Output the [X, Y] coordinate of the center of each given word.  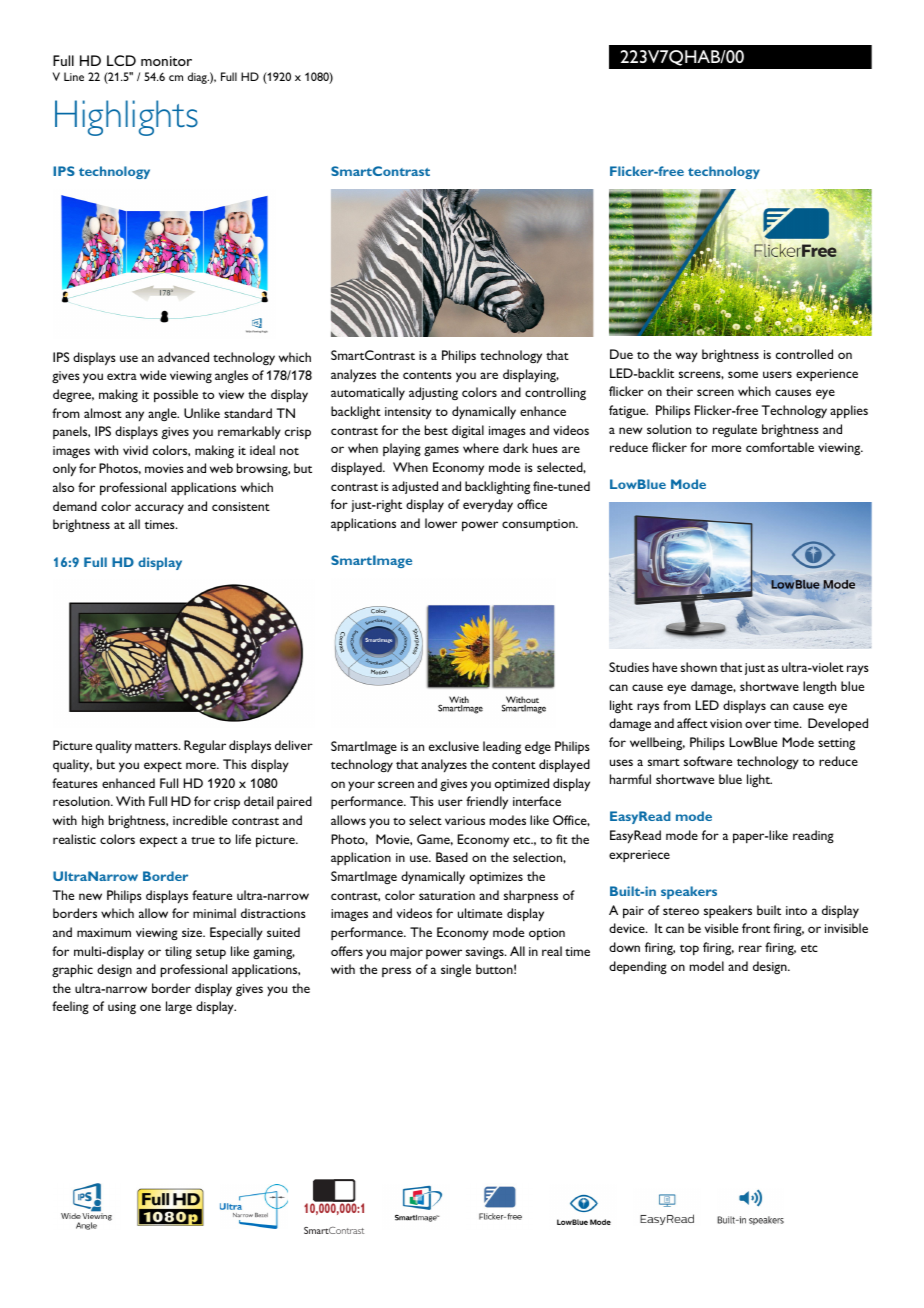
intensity [408, 413]
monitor [166, 61]
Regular [205, 746]
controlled [804, 354]
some [743, 374]
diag [198, 78]
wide [153, 375]
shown [699, 667]
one [150, 1007]
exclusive [454, 746]
